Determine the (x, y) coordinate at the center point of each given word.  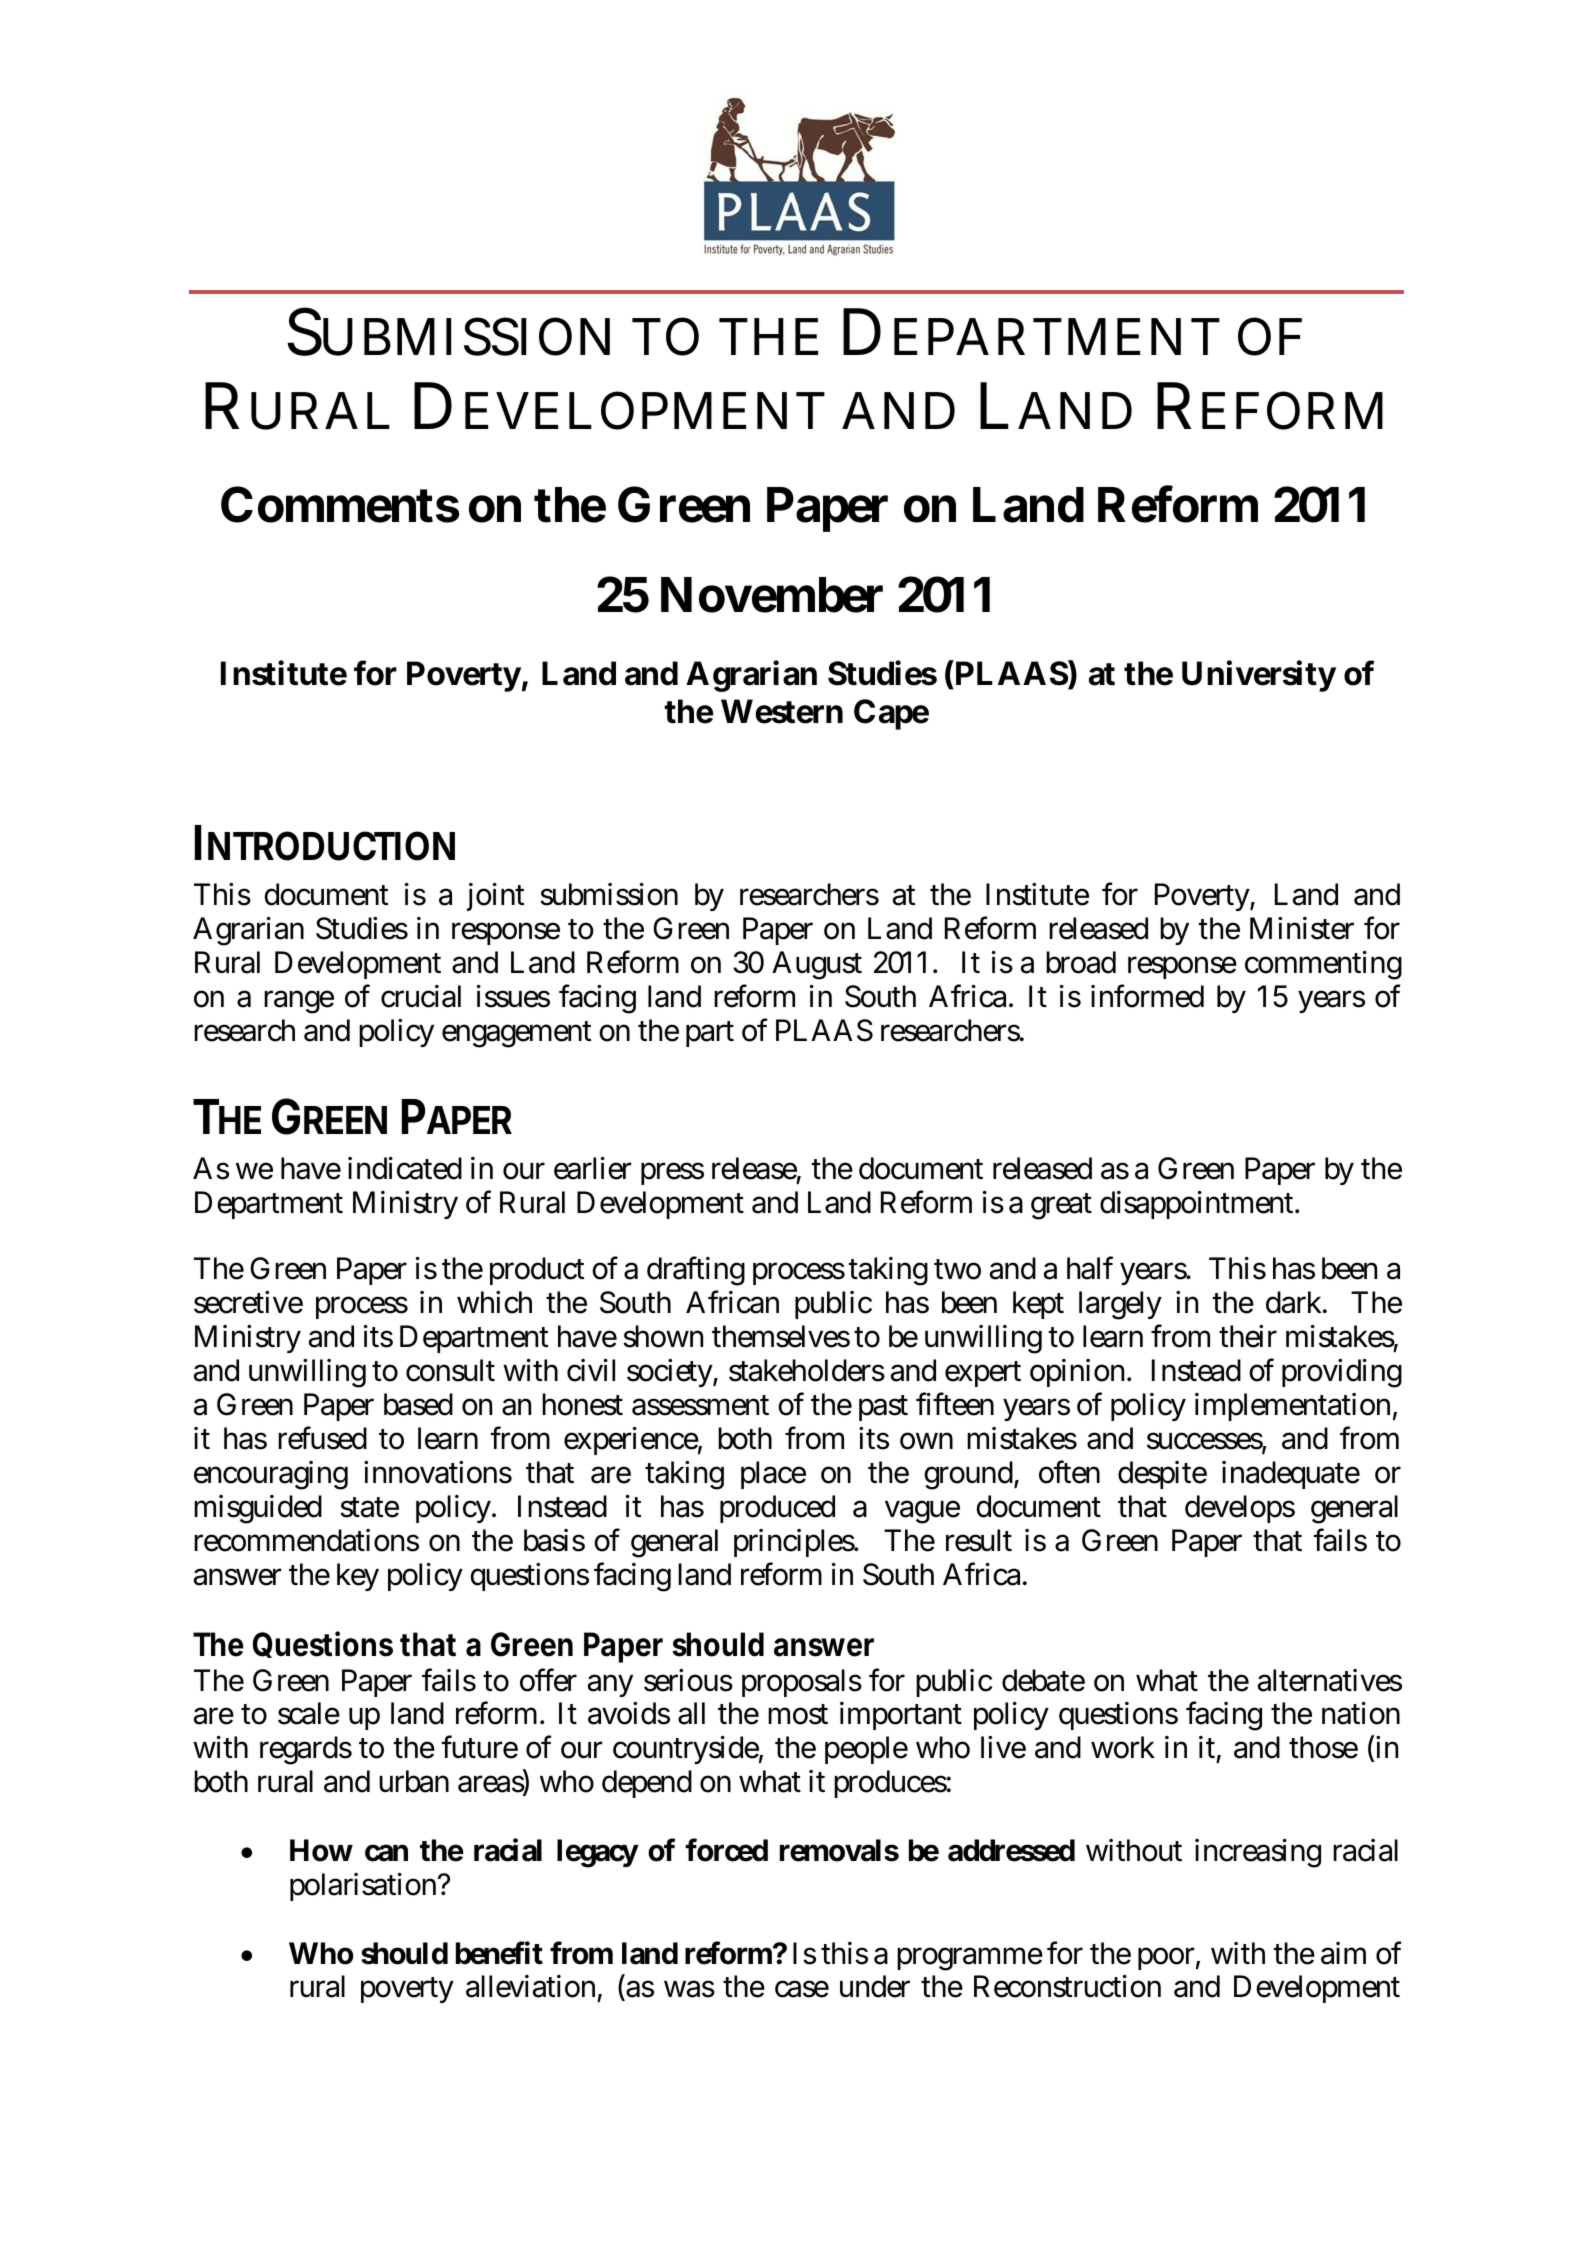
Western (782, 711)
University (1259, 676)
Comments (340, 504)
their (1248, 1336)
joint (496, 897)
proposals (802, 1683)
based (418, 1404)
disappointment (1199, 1205)
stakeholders (807, 1370)
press (672, 1173)
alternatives (1330, 1680)
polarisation (364, 1887)
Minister (1302, 928)
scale (309, 1713)
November (772, 595)
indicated (405, 1168)
